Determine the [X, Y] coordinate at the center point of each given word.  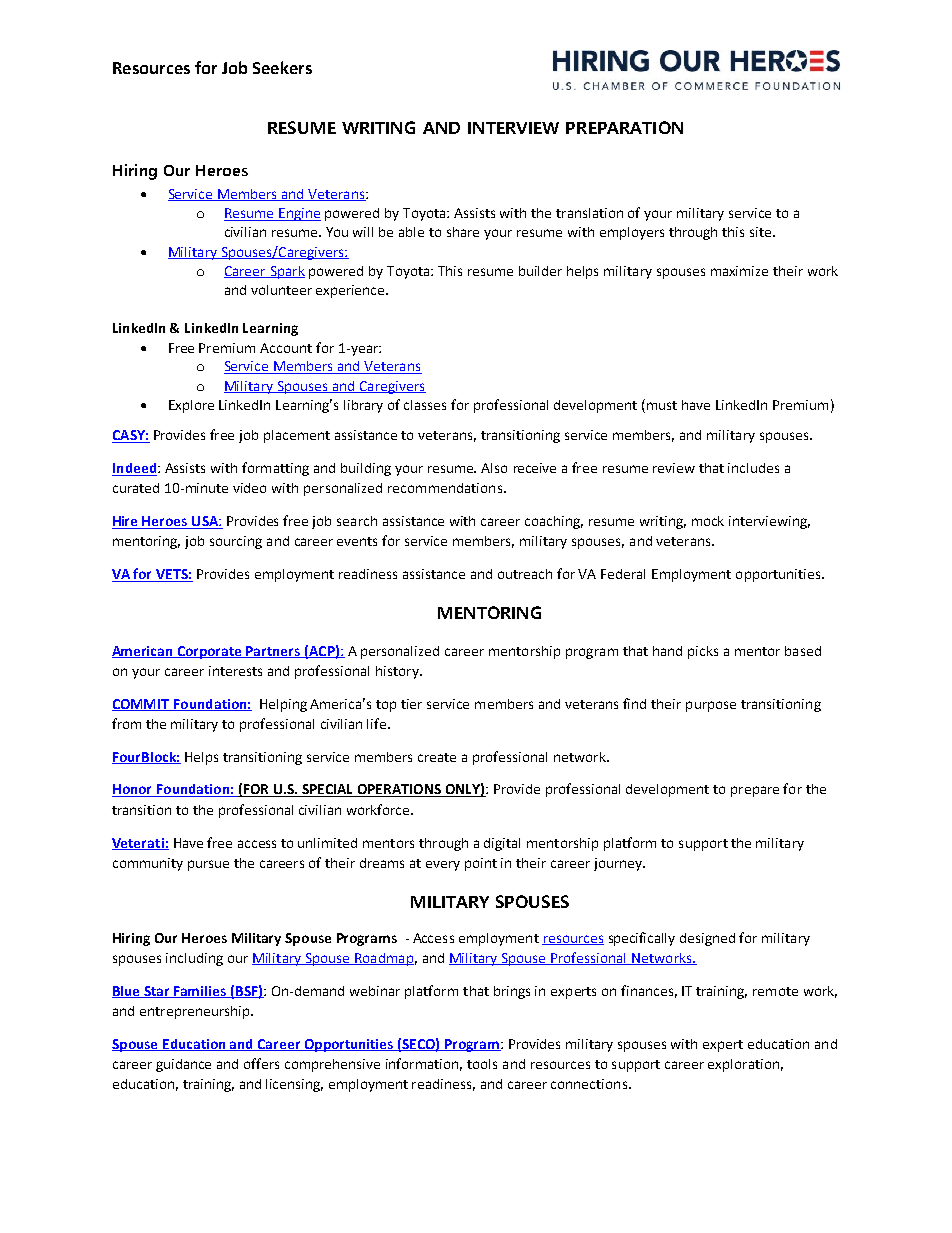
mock [708, 521]
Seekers [282, 67]
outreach [525, 574]
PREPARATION [624, 127]
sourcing [236, 542]
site [762, 232]
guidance [183, 1065]
